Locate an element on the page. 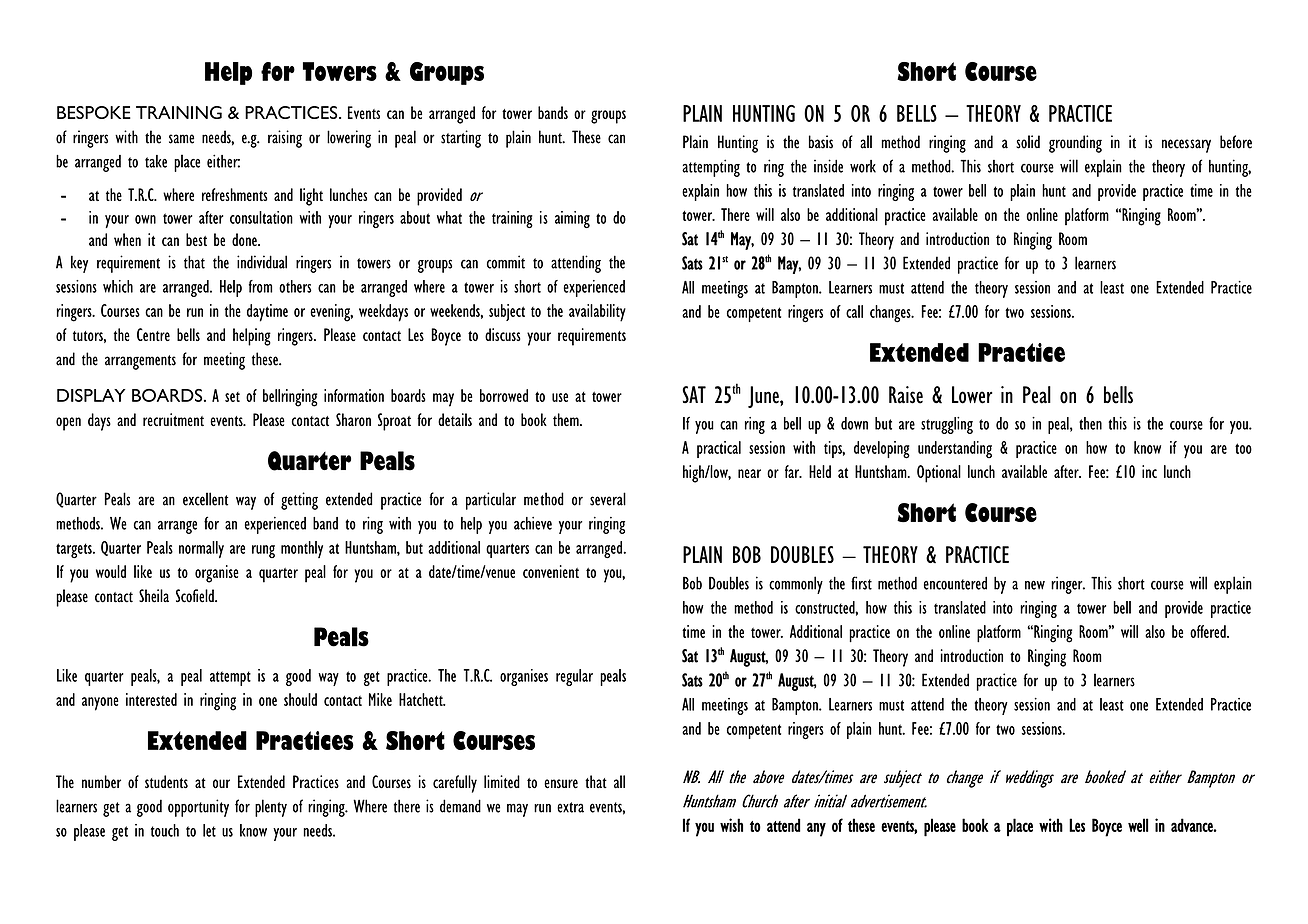 This page has width=1308, height=924. basis is located at coordinates (821, 142).
